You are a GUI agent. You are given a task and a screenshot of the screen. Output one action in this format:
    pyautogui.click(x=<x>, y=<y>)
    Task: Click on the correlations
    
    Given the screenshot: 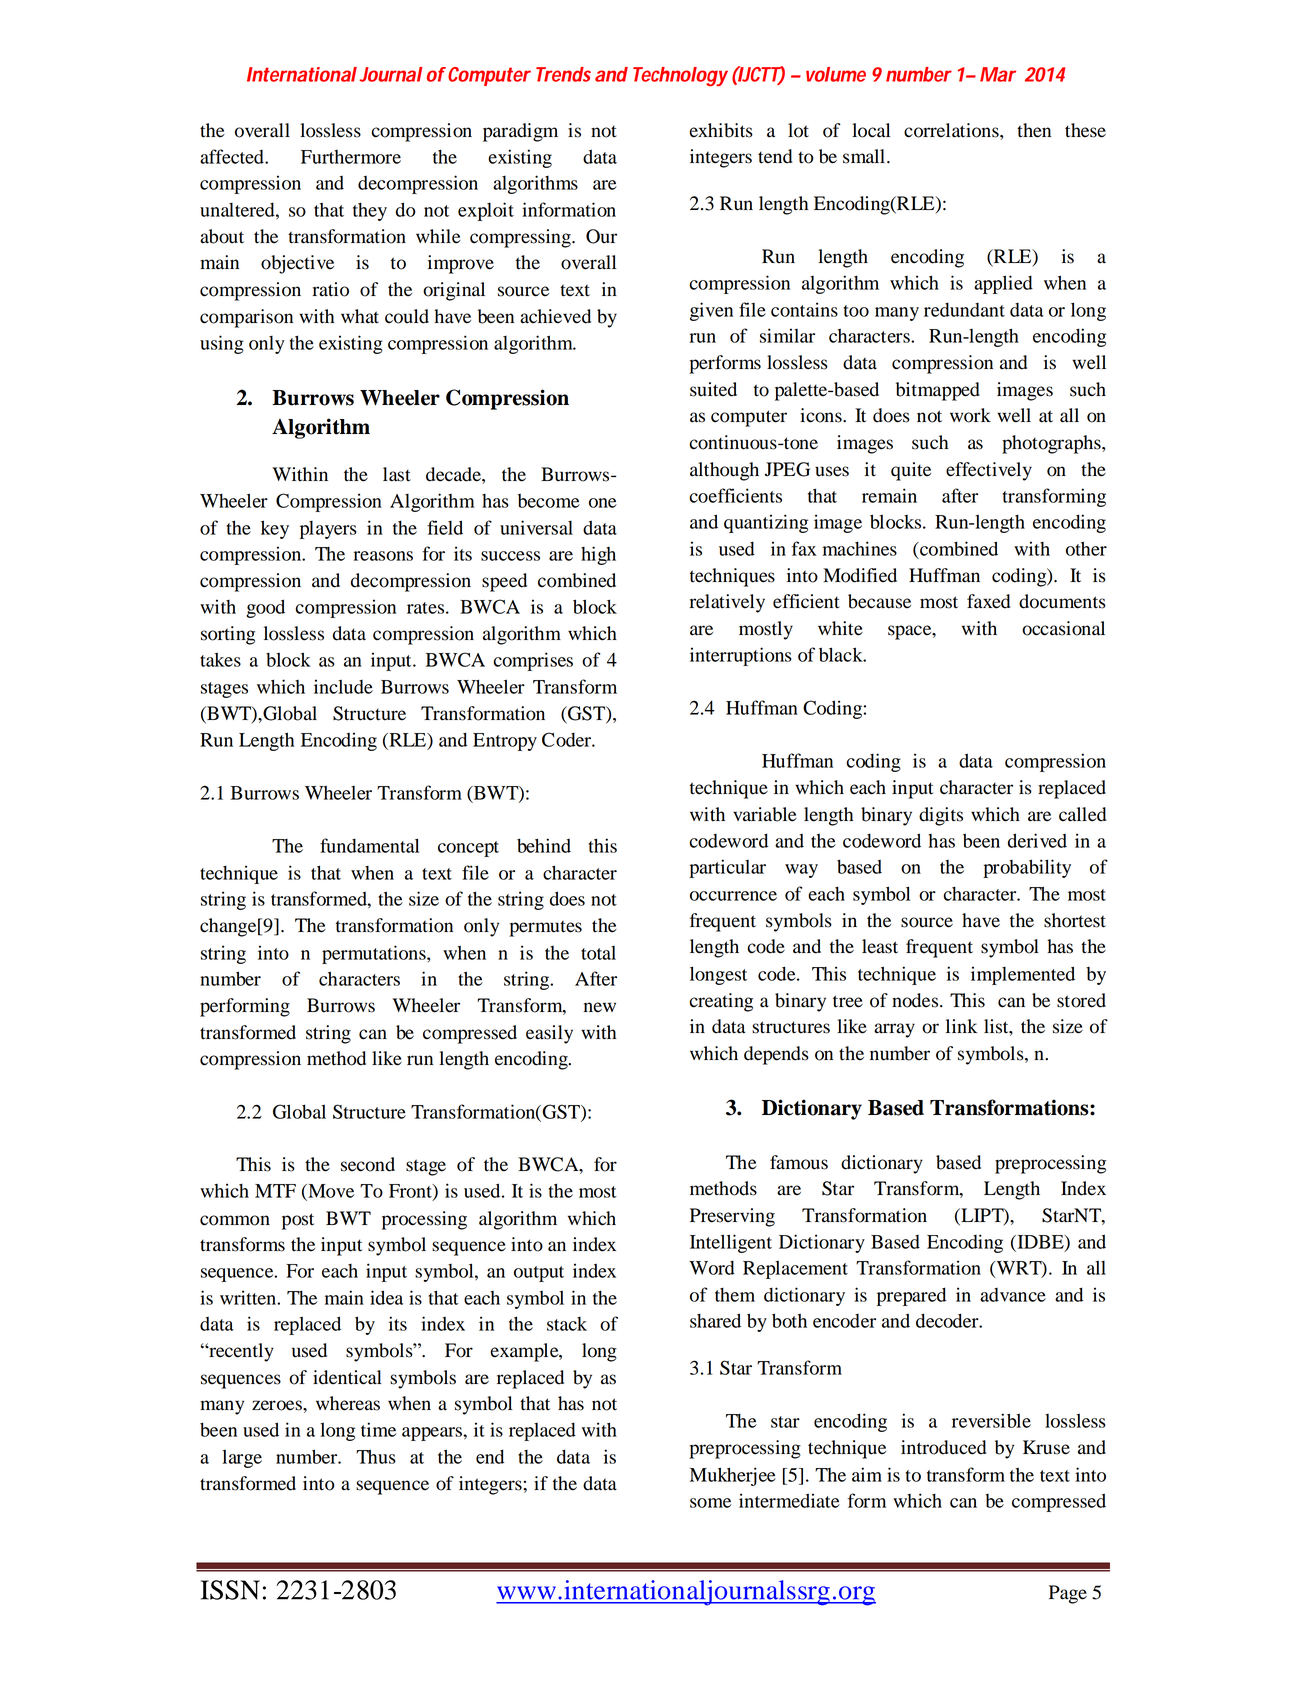 What is the action you would take?
    pyautogui.click(x=952, y=130)
